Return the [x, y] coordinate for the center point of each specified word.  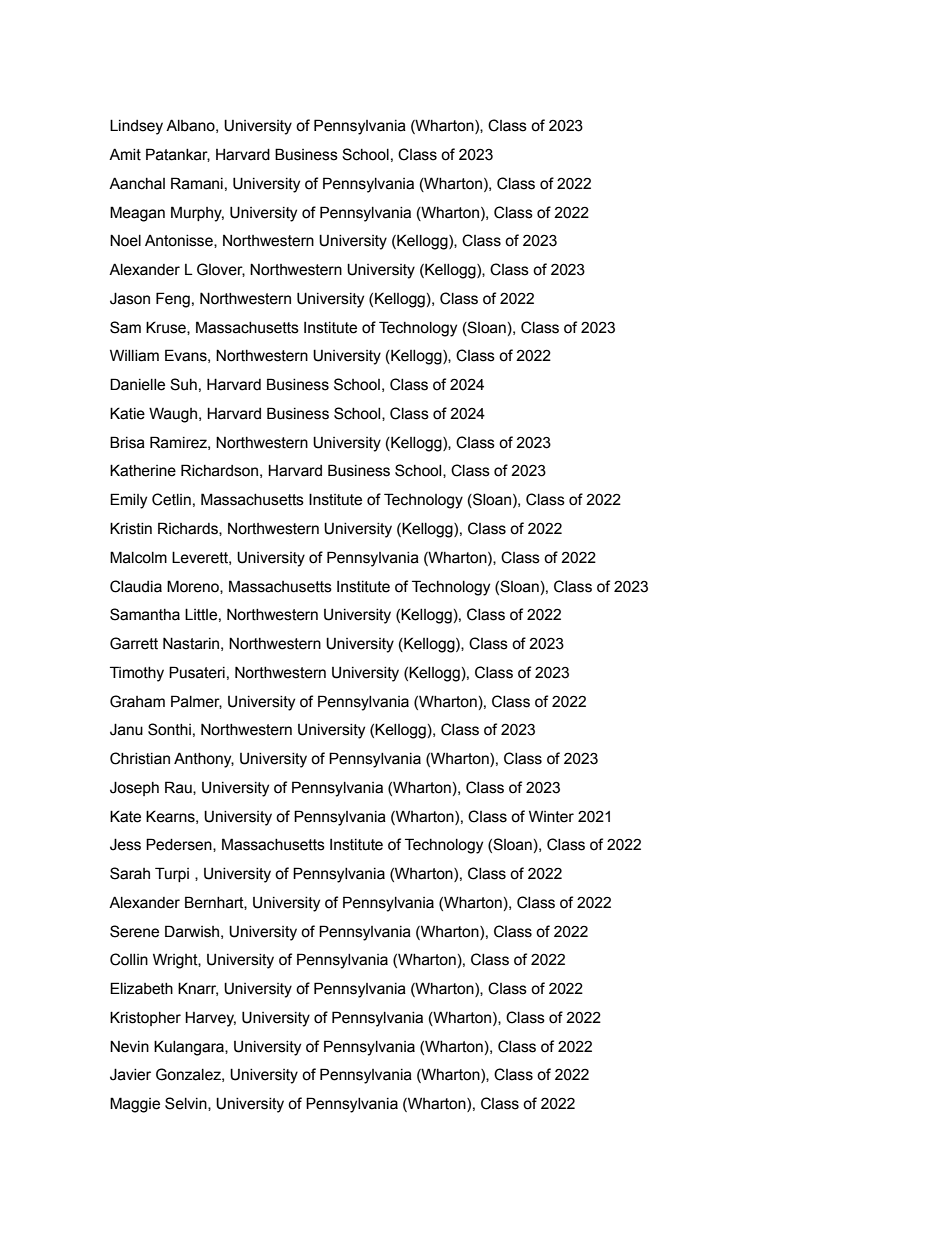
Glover [221, 270]
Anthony [204, 760]
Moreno [194, 587]
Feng [173, 300]
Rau [179, 788]
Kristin [131, 528]
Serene [134, 931]
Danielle [137, 384]
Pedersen [180, 845]
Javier [130, 1074]
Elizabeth [141, 988]
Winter [551, 816]
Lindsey [136, 127]
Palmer [196, 702]
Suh [183, 384]
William [134, 355]
